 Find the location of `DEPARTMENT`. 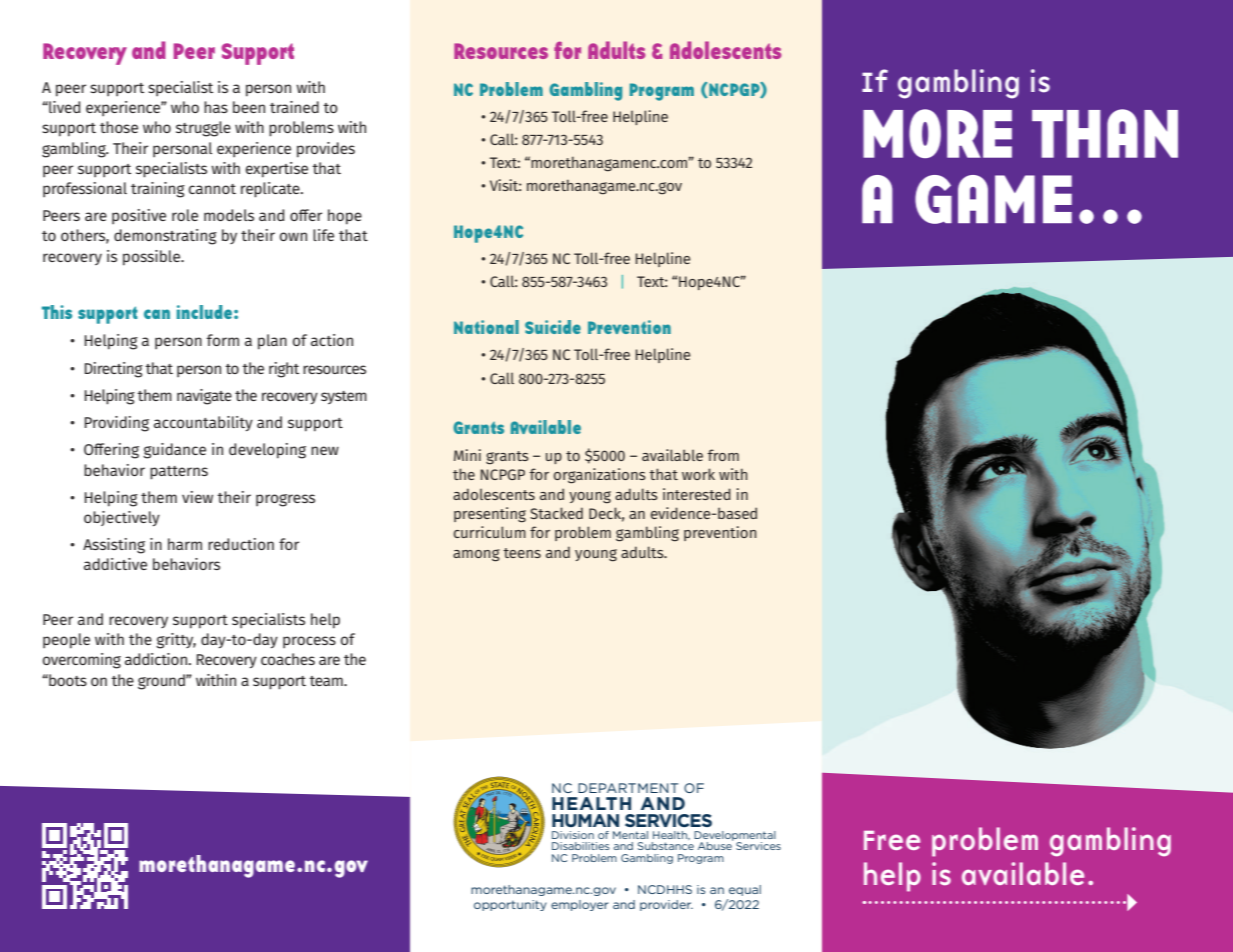

DEPARTMENT is located at coordinates (628, 788).
